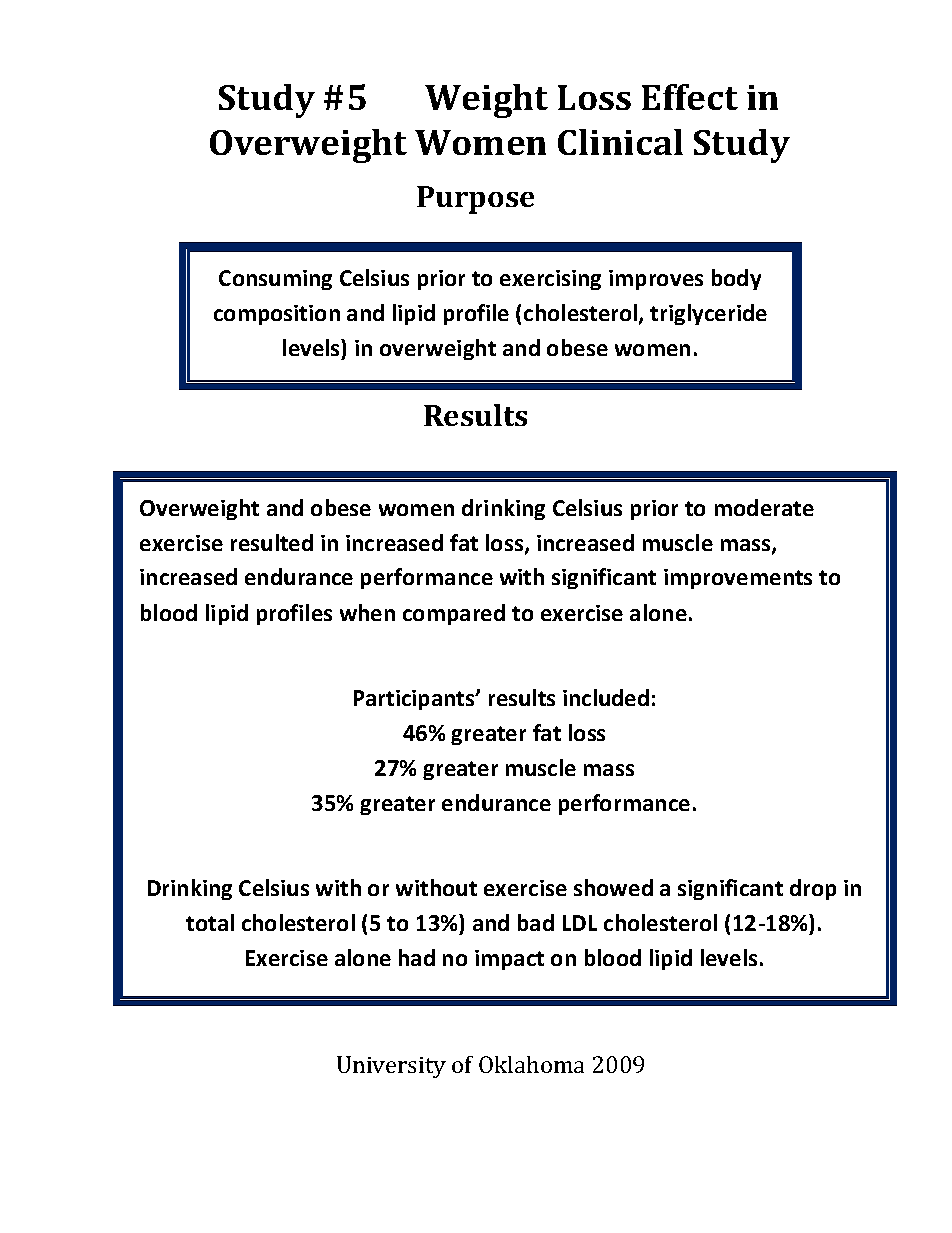 This screenshot has width=952, height=1233. What do you see at coordinates (454, 614) in the screenshot?
I see `compared` at bounding box center [454, 614].
